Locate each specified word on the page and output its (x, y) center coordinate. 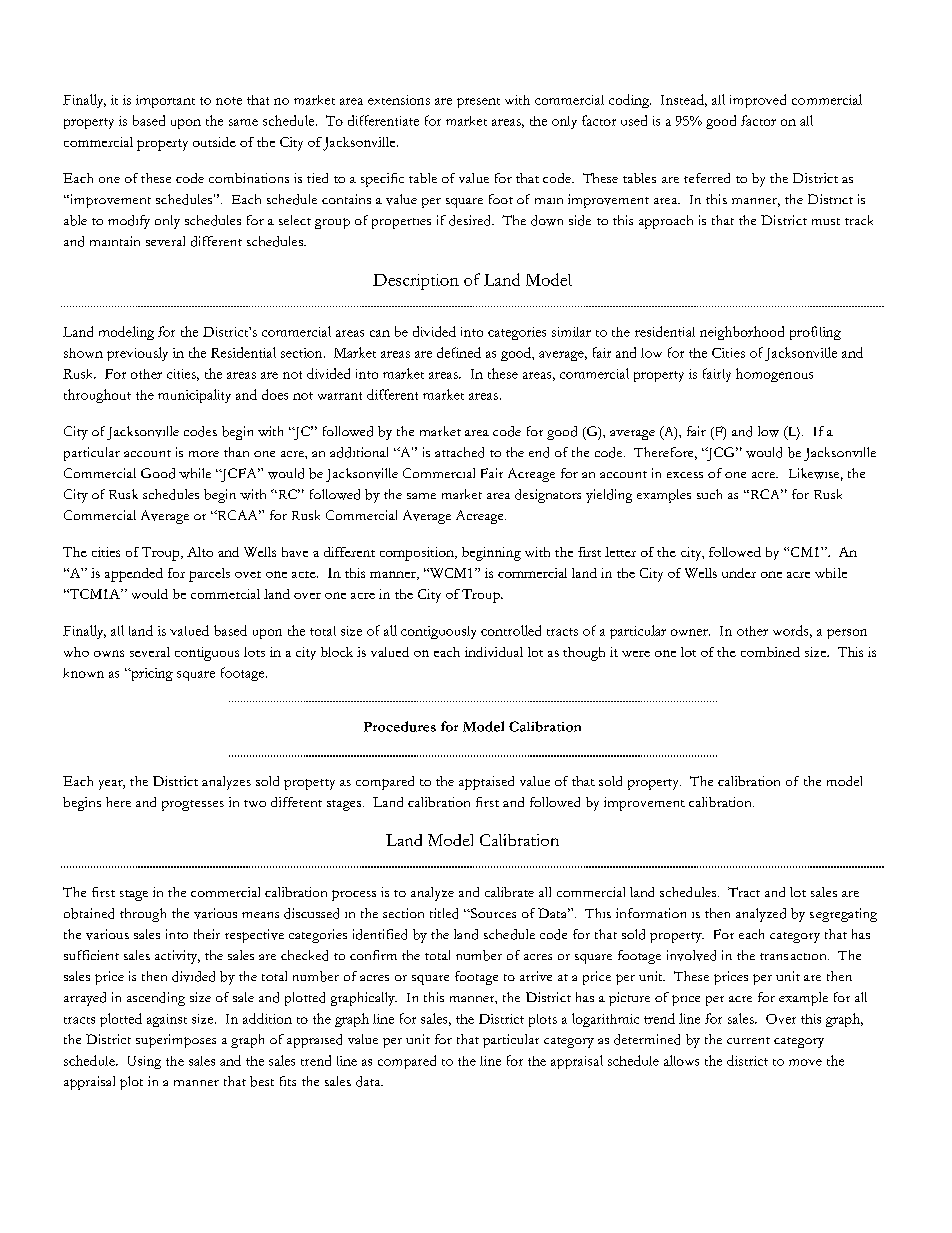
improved (758, 101)
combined (770, 652)
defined (459, 352)
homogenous (774, 375)
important (165, 101)
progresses (193, 805)
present (478, 103)
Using (144, 1062)
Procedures (400, 726)
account (147, 453)
